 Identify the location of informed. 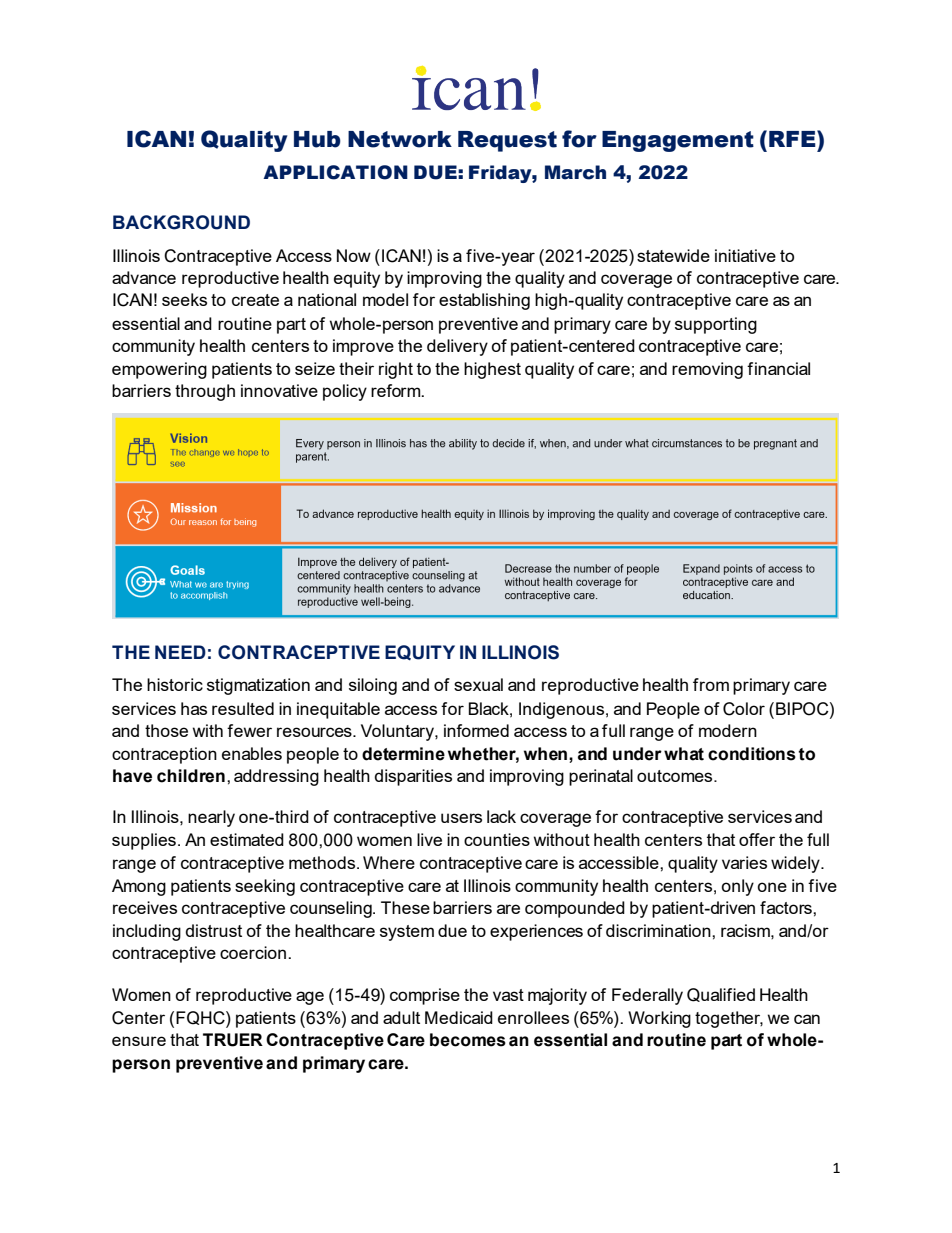
(476, 730).
